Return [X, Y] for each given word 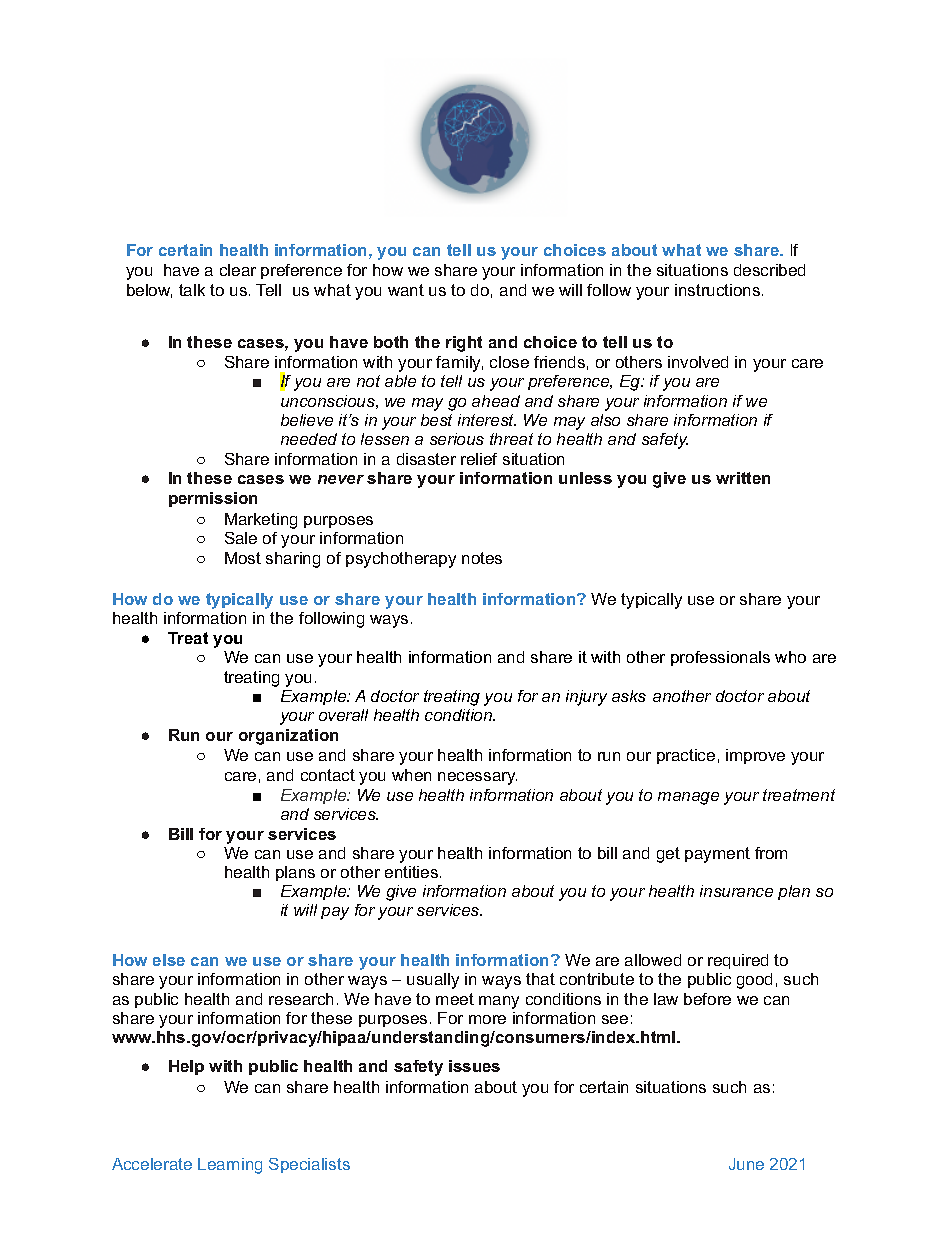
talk [192, 290]
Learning [230, 1166]
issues [474, 1066]
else [169, 960]
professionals [720, 658]
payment [717, 855]
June [746, 1164]
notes [482, 558]
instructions [719, 290]
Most [243, 558]
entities [413, 872]
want [406, 290]
